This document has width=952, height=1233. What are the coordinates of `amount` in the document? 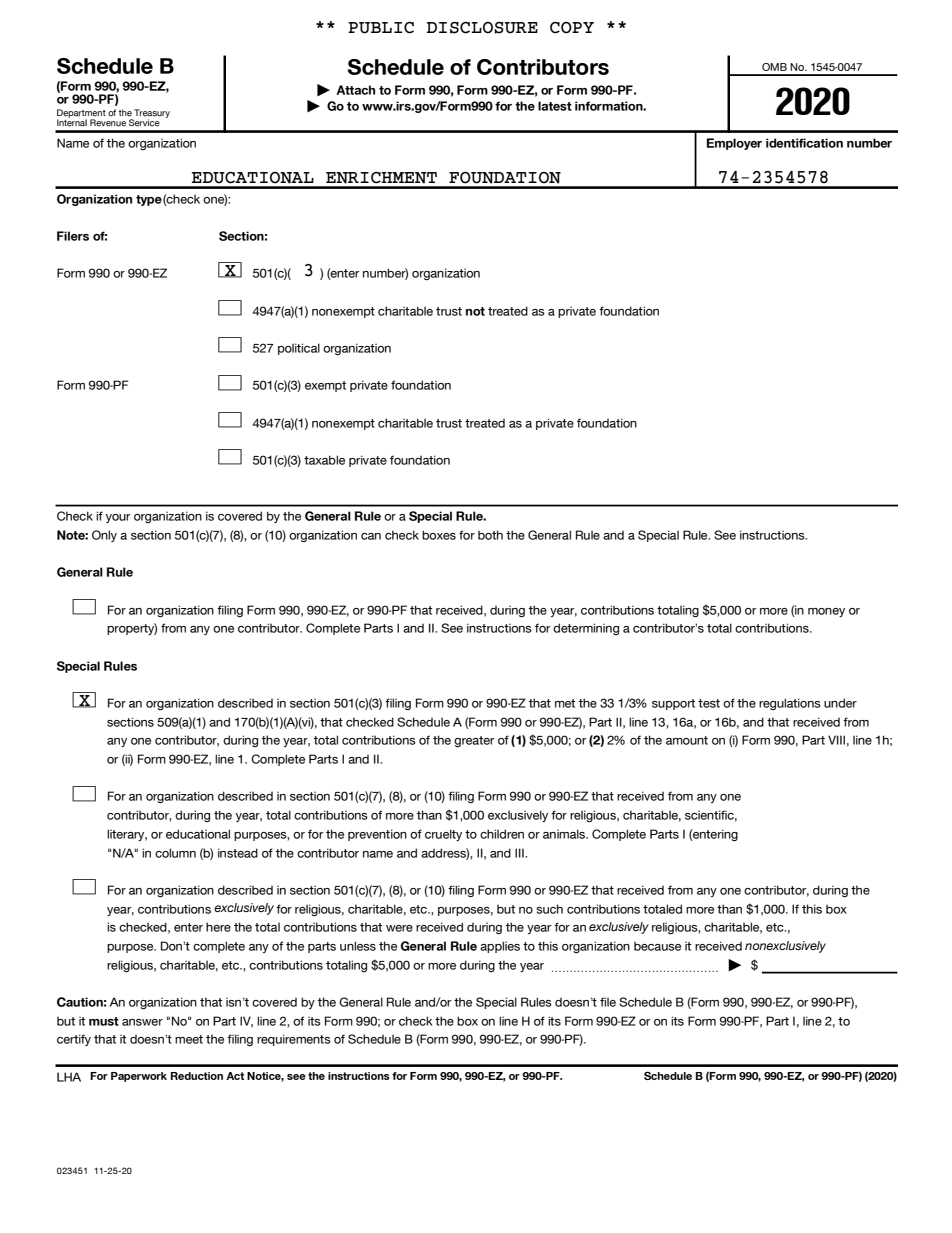 It's located at (687, 740).
